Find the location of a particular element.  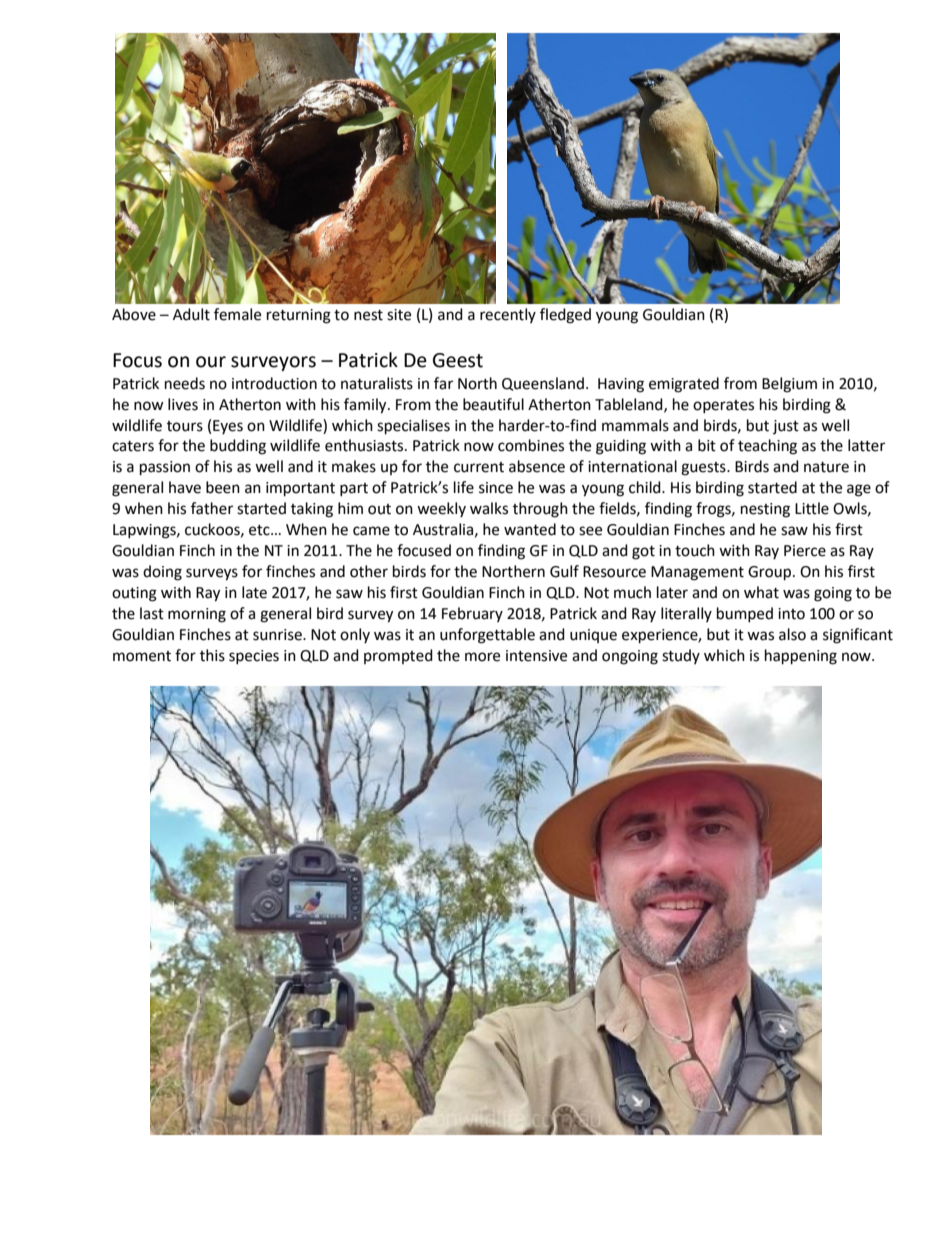

fledged is located at coordinates (565, 316).
